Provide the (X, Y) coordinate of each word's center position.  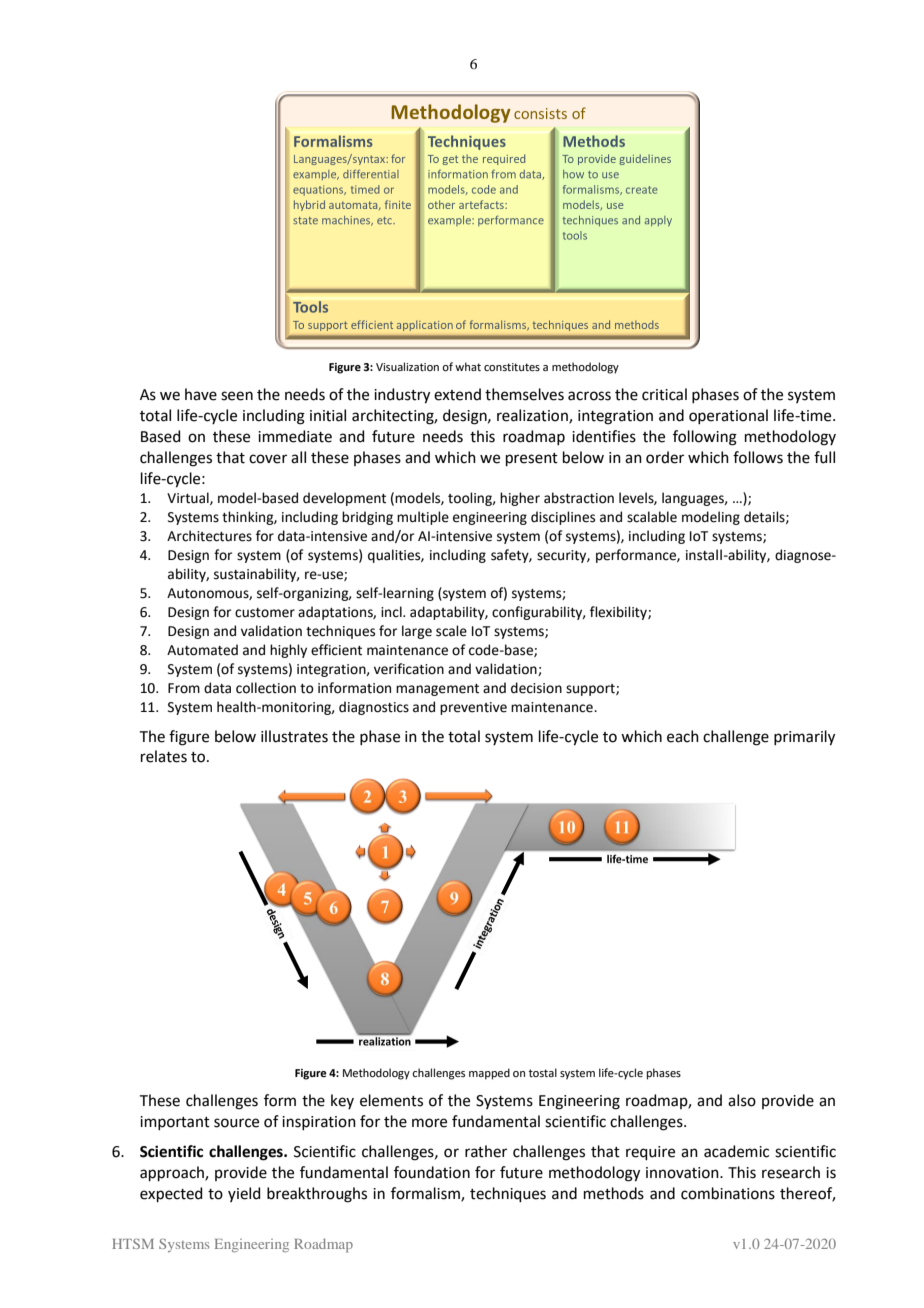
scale (451, 631)
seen (237, 396)
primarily (804, 738)
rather (486, 1151)
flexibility (619, 613)
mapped (489, 1074)
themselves (524, 394)
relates (164, 756)
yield (244, 1194)
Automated (202, 650)
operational (728, 416)
